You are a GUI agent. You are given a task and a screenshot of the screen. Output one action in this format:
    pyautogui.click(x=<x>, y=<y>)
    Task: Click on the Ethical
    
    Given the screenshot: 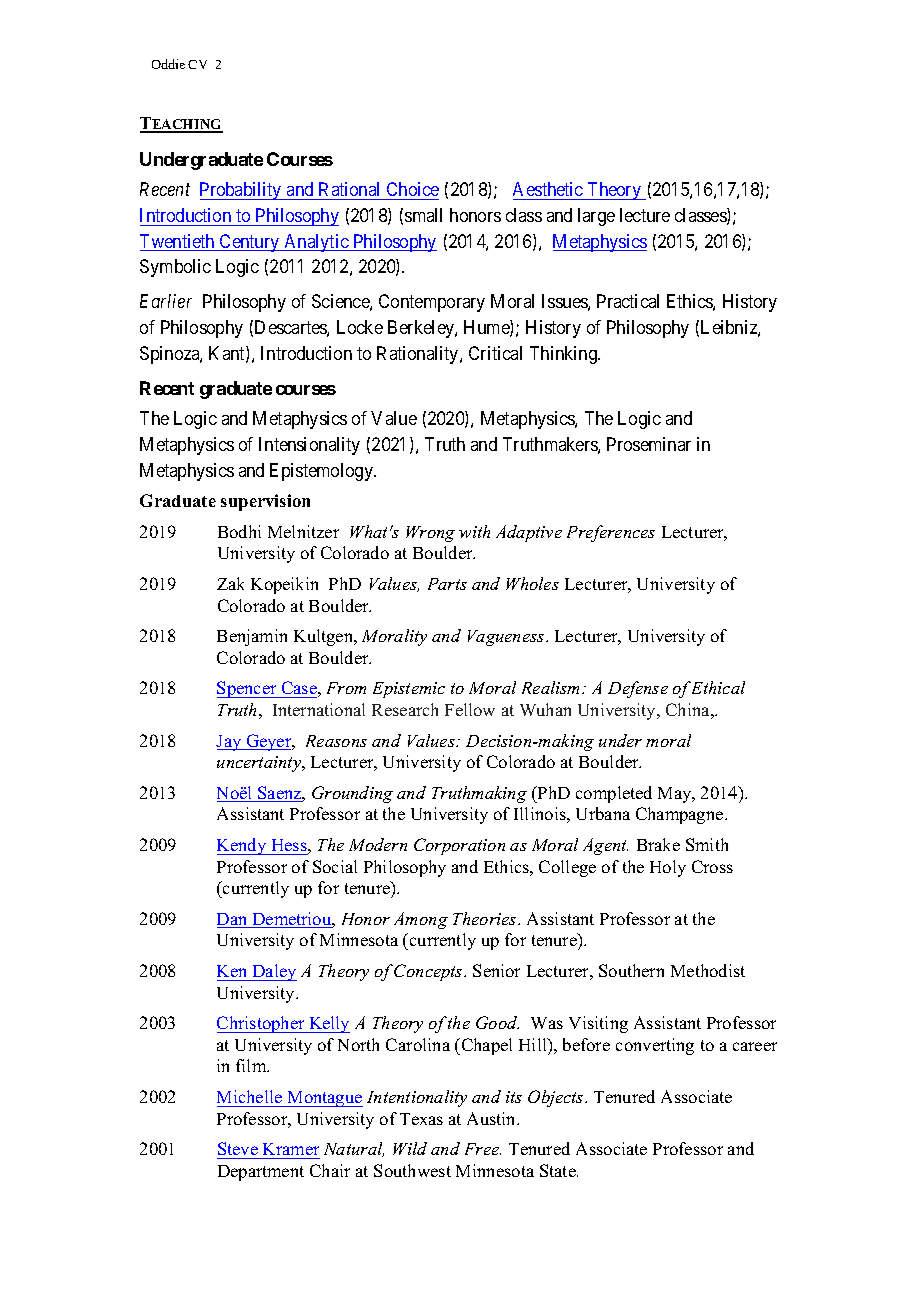 What is the action you would take?
    pyautogui.click(x=718, y=687)
